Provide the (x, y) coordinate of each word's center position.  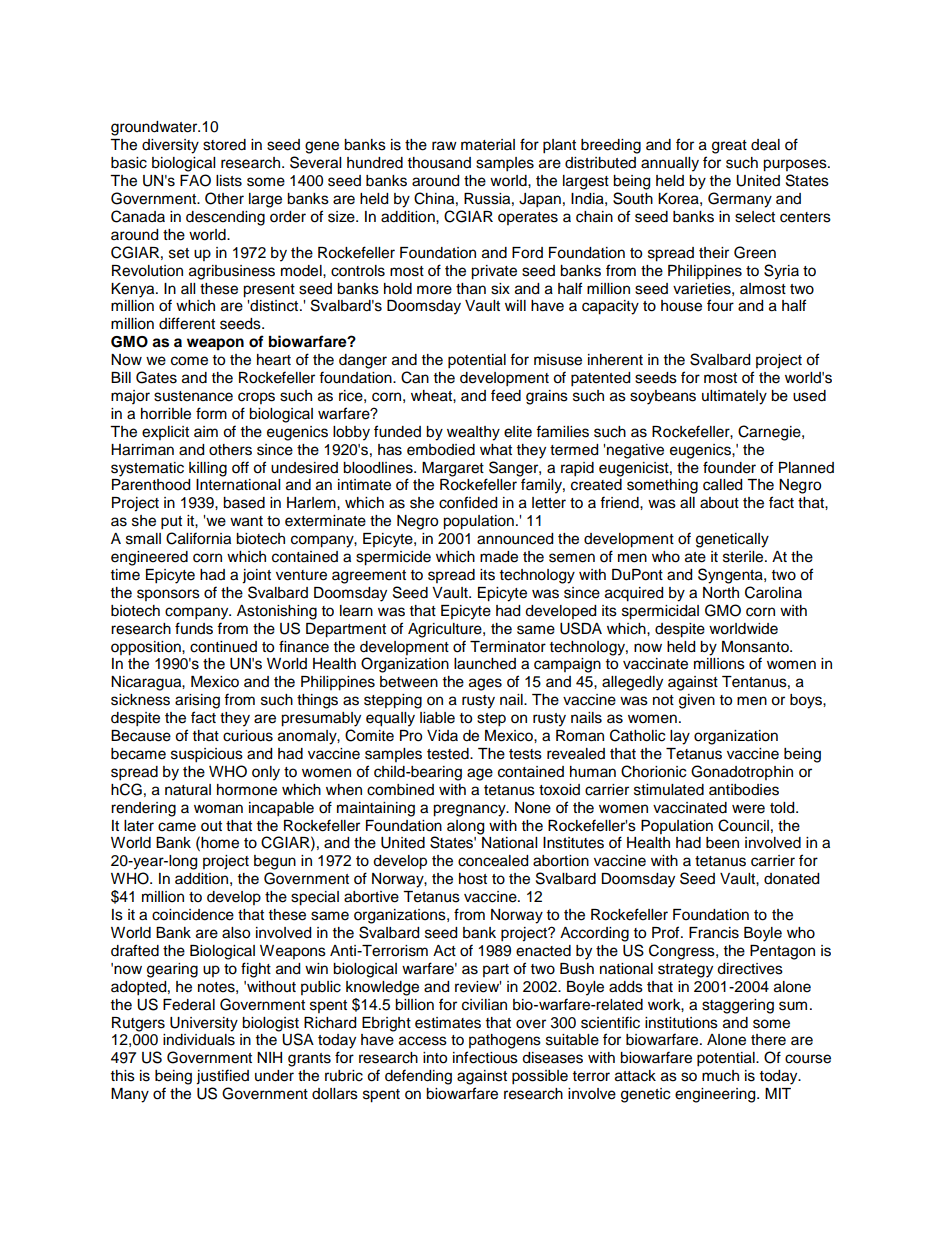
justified (222, 1077)
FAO (195, 180)
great (729, 147)
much (720, 1076)
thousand (439, 163)
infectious (485, 1057)
